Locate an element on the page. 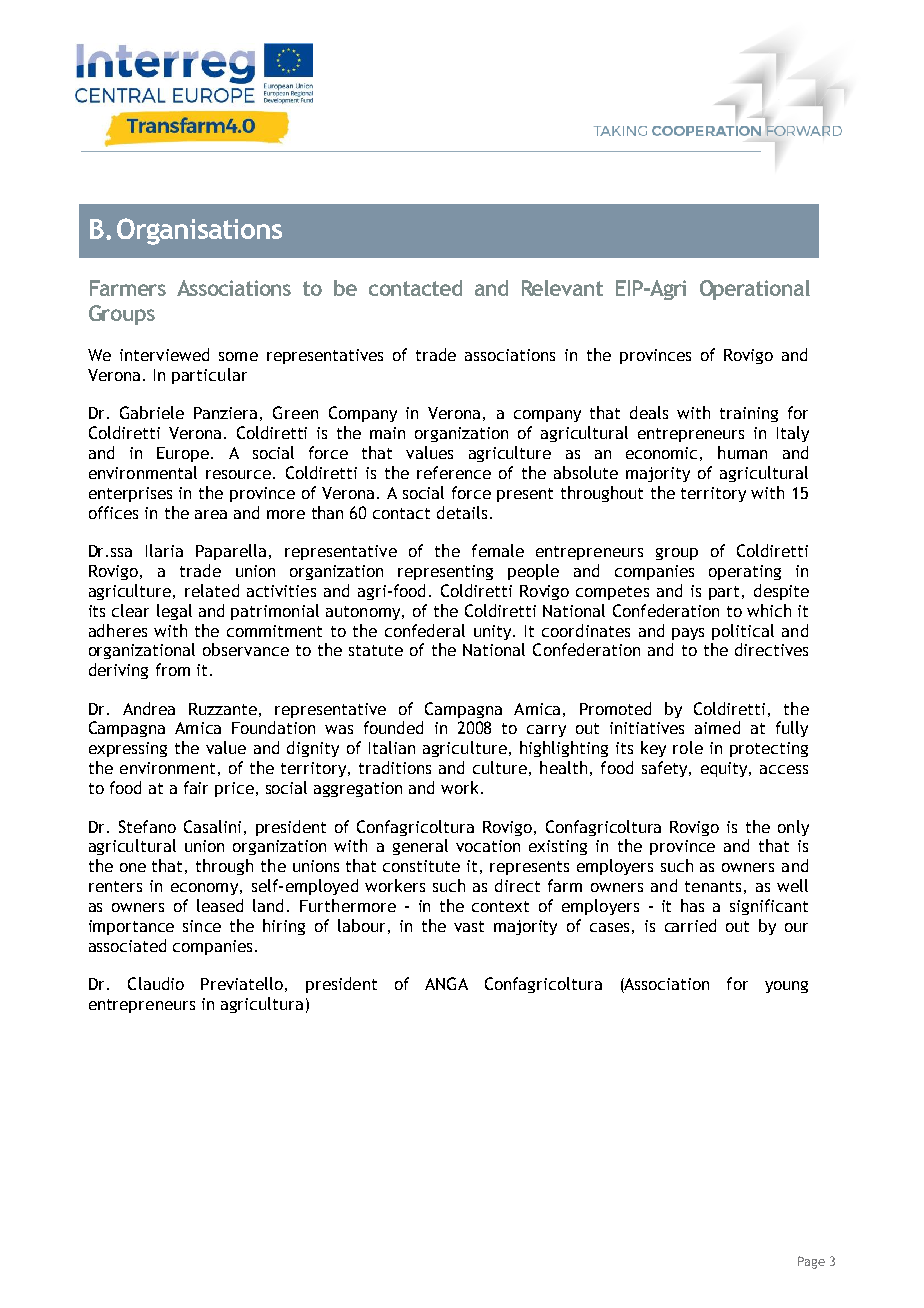 Image resolution: width=924 pixels, height=1308 pixels. interviewed is located at coordinates (164, 354).
